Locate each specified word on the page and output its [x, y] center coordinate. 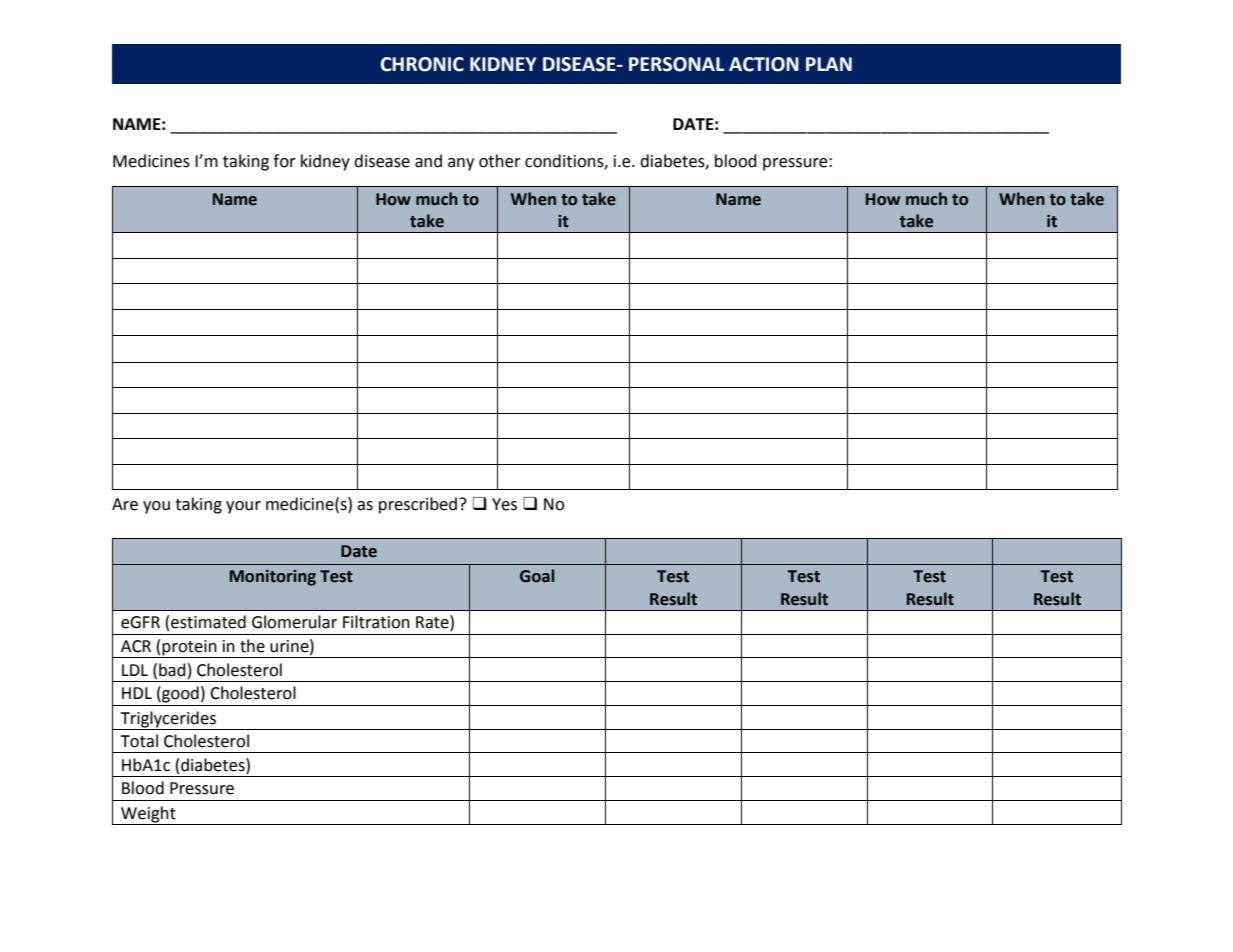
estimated [208, 622]
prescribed [418, 505]
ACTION [764, 64]
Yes [504, 504]
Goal [537, 576]
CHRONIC [422, 64]
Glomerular [294, 622]
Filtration [376, 622]
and [428, 161]
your [243, 507]
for [284, 161]
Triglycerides [168, 719]
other [500, 161]
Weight [148, 814]
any [461, 164]
